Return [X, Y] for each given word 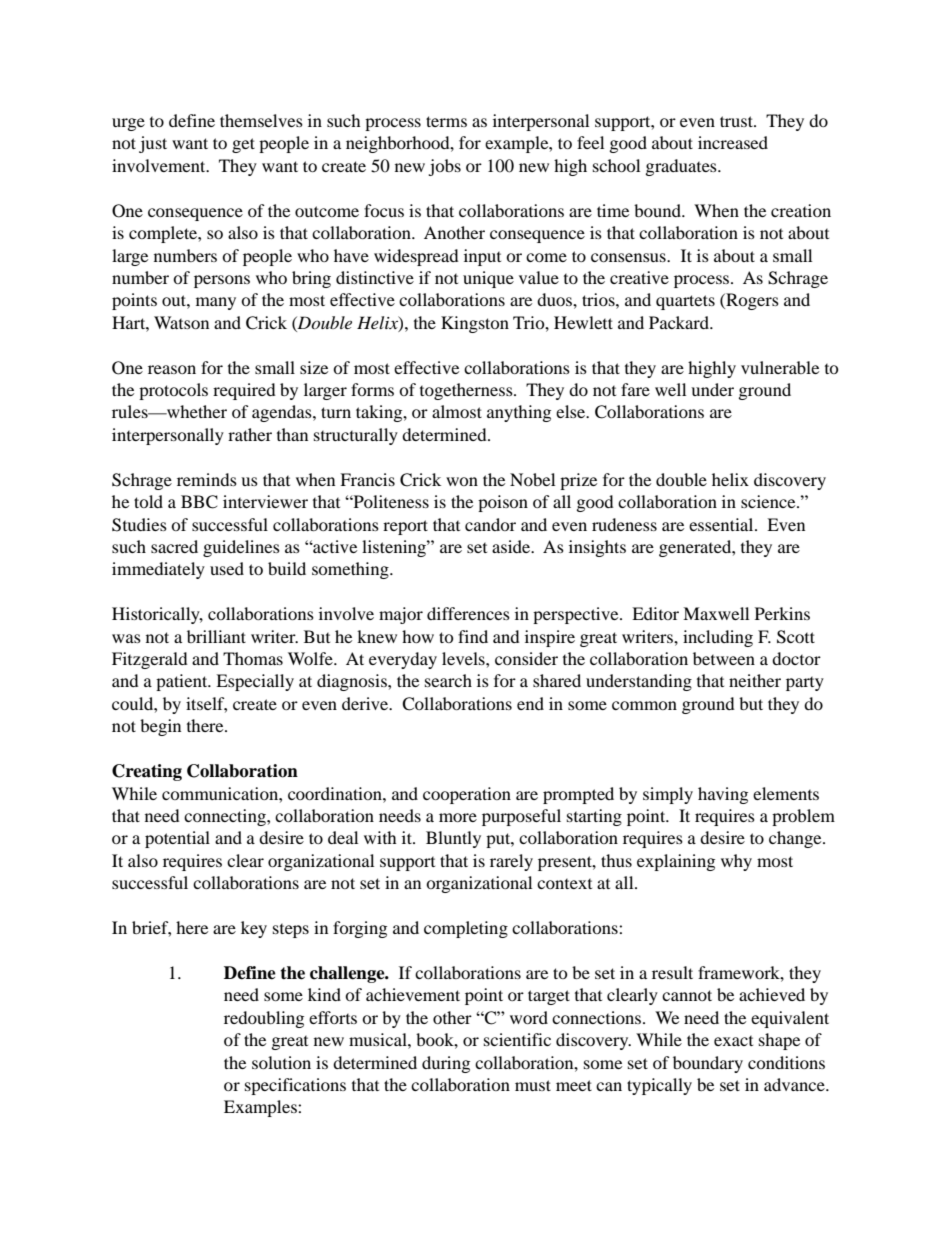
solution [281, 1062]
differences [468, 613]
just [153, 144]
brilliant [216, 636]
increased [733, 142]
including [718, 638]
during [446, 1064]
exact [733, 1041]
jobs [444, 167]
